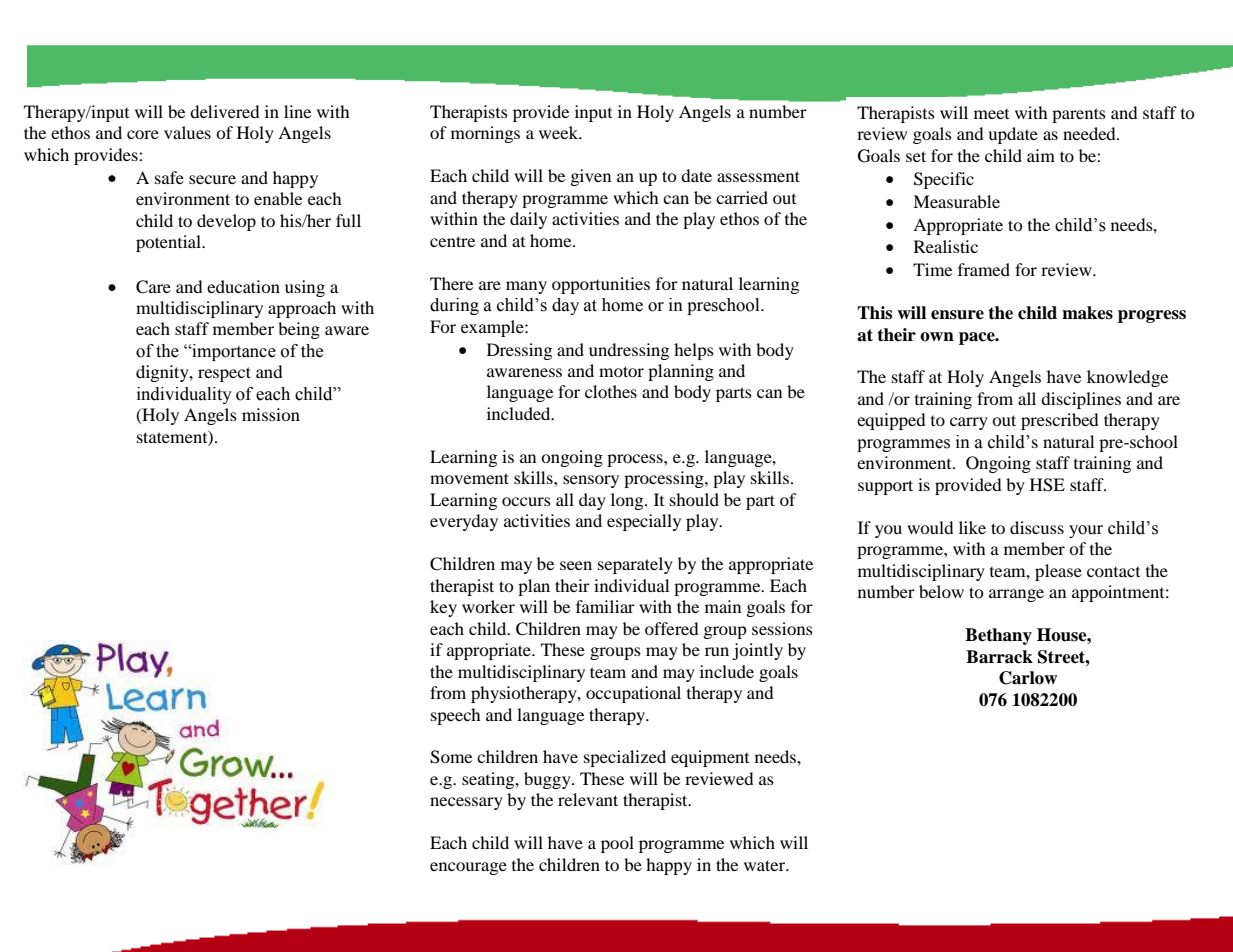 The width and height of the screenshot is (1233, 952). What do you see at coordinates (468, 868) in the screenshot?
I see `encourage` at bounding box center [468, 868].
